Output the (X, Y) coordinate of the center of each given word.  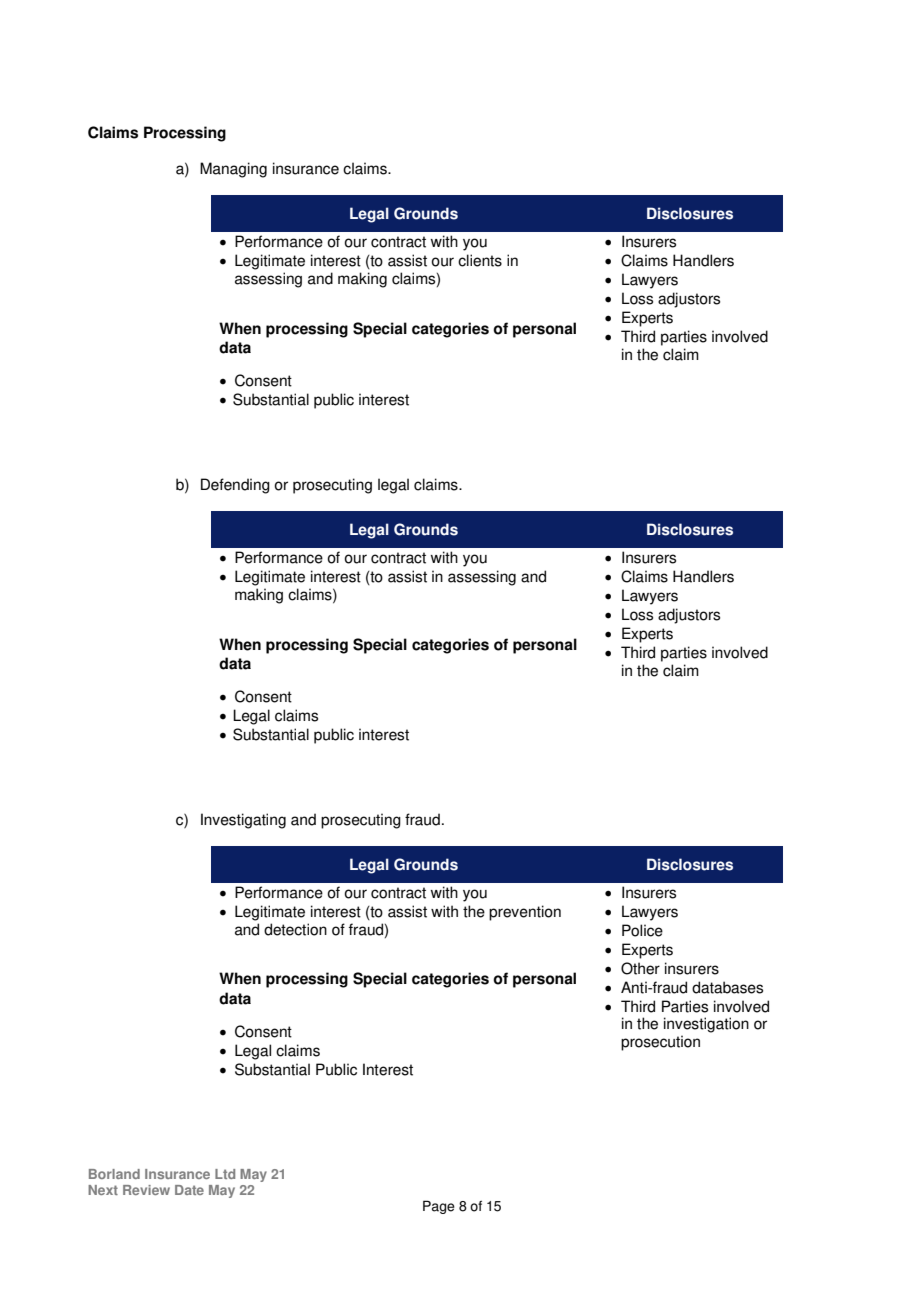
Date (189, 1190)
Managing (233, 170)
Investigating (243, 821)
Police (642, 930)
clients (480, 260)
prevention (525, 913)
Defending (235, 486)
